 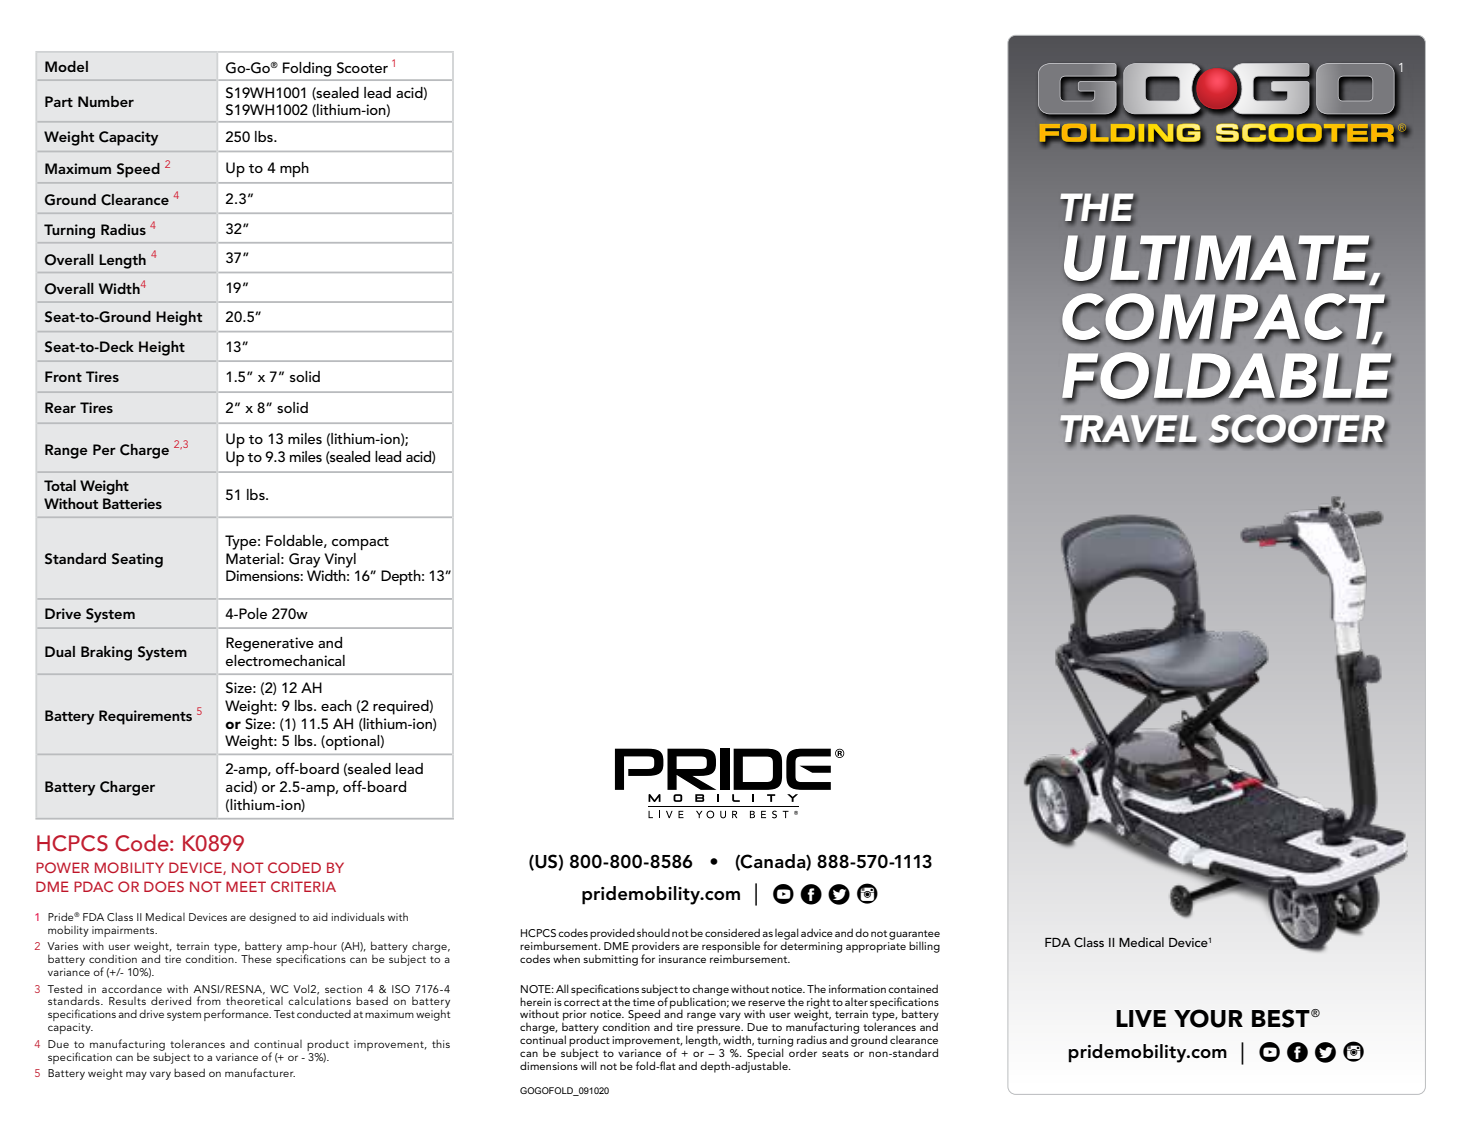 What do you see at coordinates (237, 1015) in the screenshot?
I see `performance` at bounding box center [237, 1015].
